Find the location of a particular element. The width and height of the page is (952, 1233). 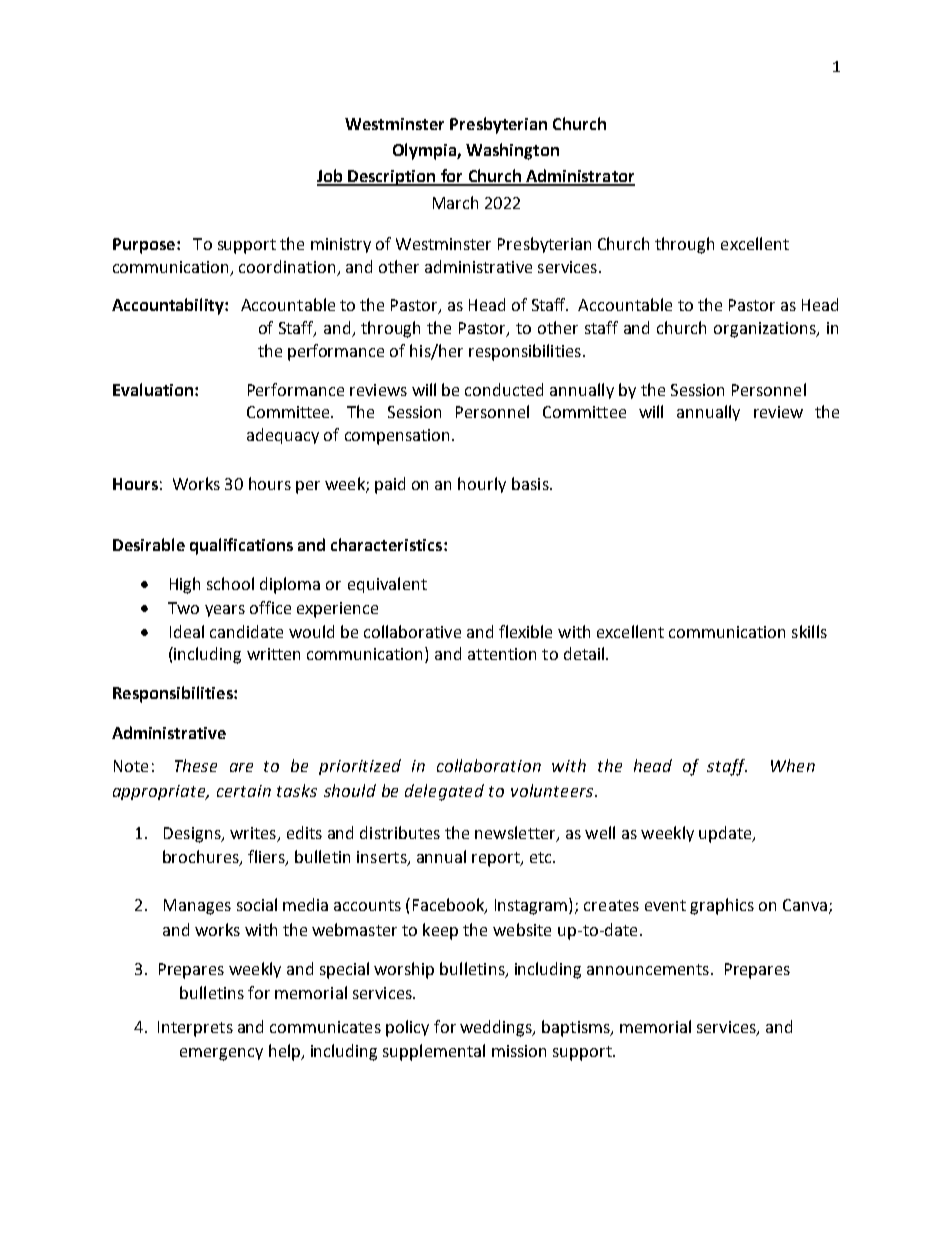

skills is located at coordinates (809, 631).
